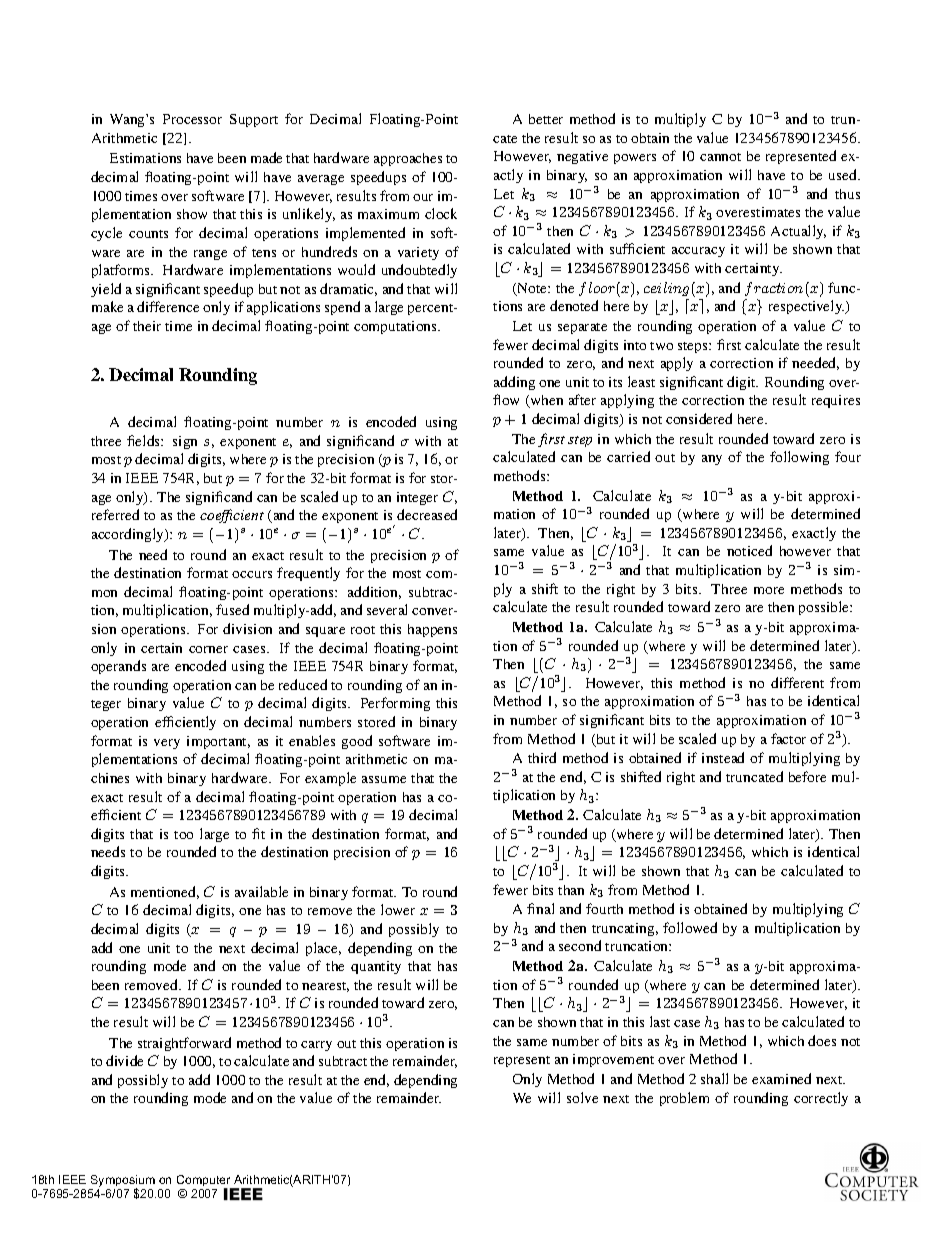  Describe the element at coordinates (205, 1182) in the document. I see `Computer` at that location.
